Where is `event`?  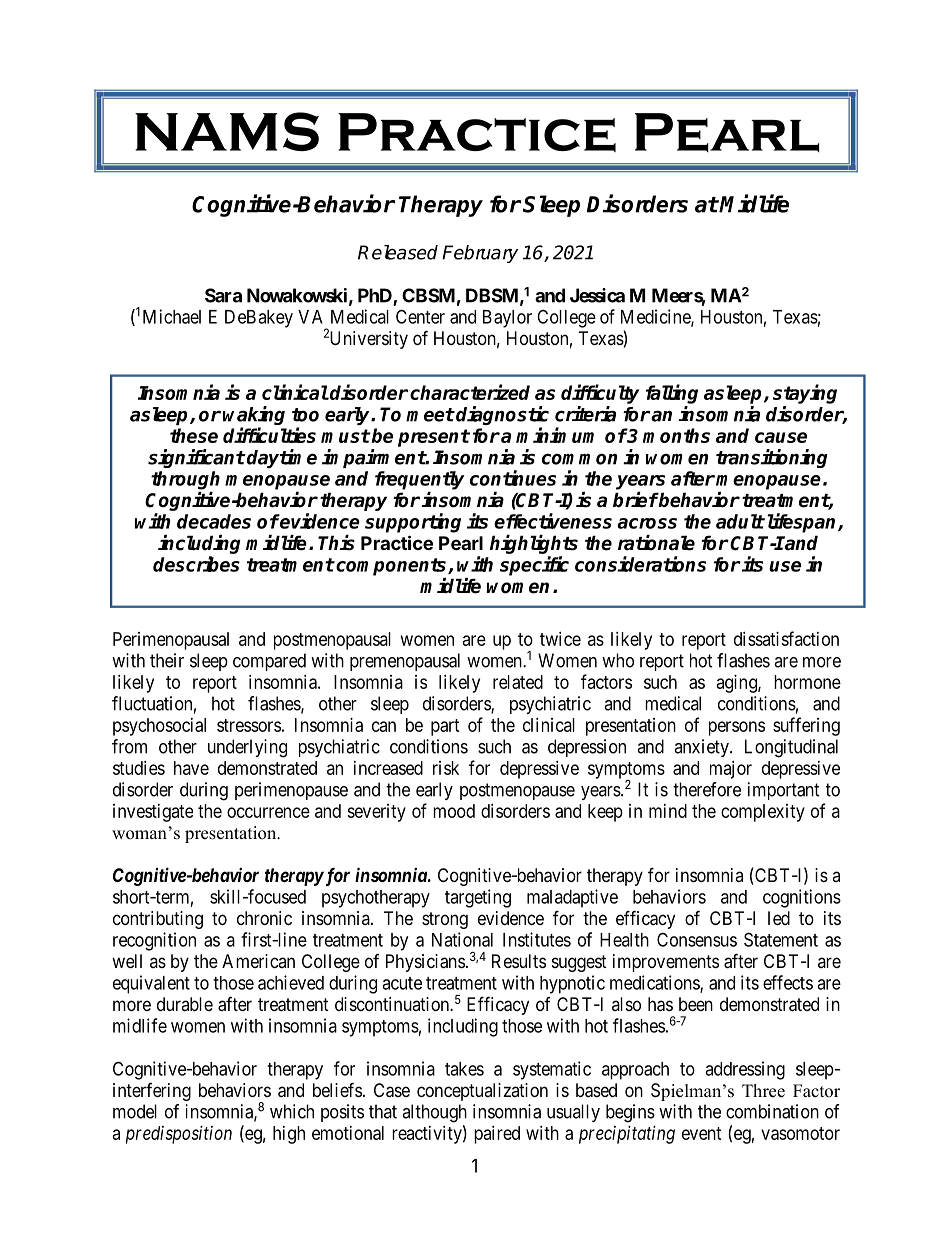
event is located at coordinates (702, 1133).
